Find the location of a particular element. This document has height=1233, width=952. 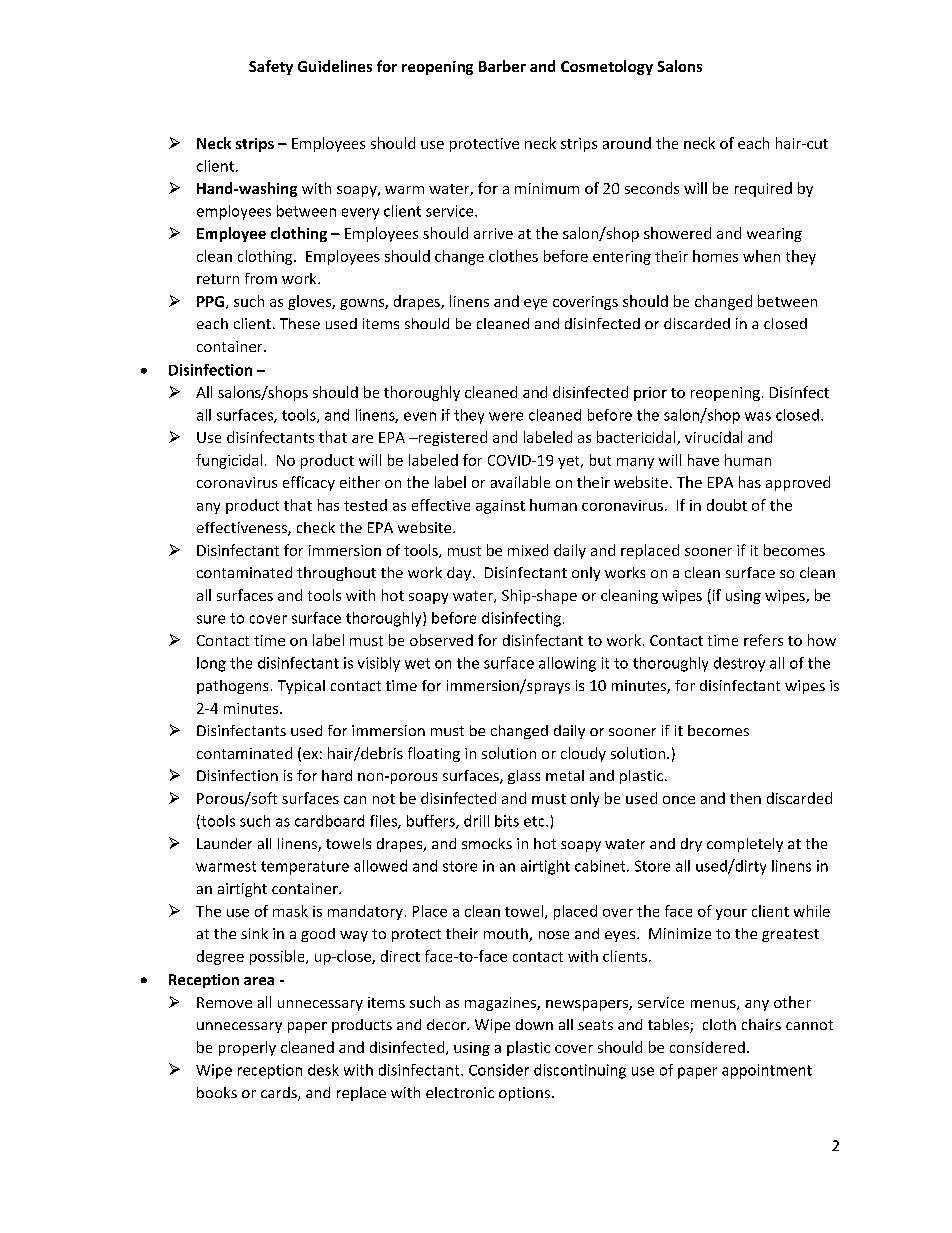

required is located at coordinates (763, 189).
